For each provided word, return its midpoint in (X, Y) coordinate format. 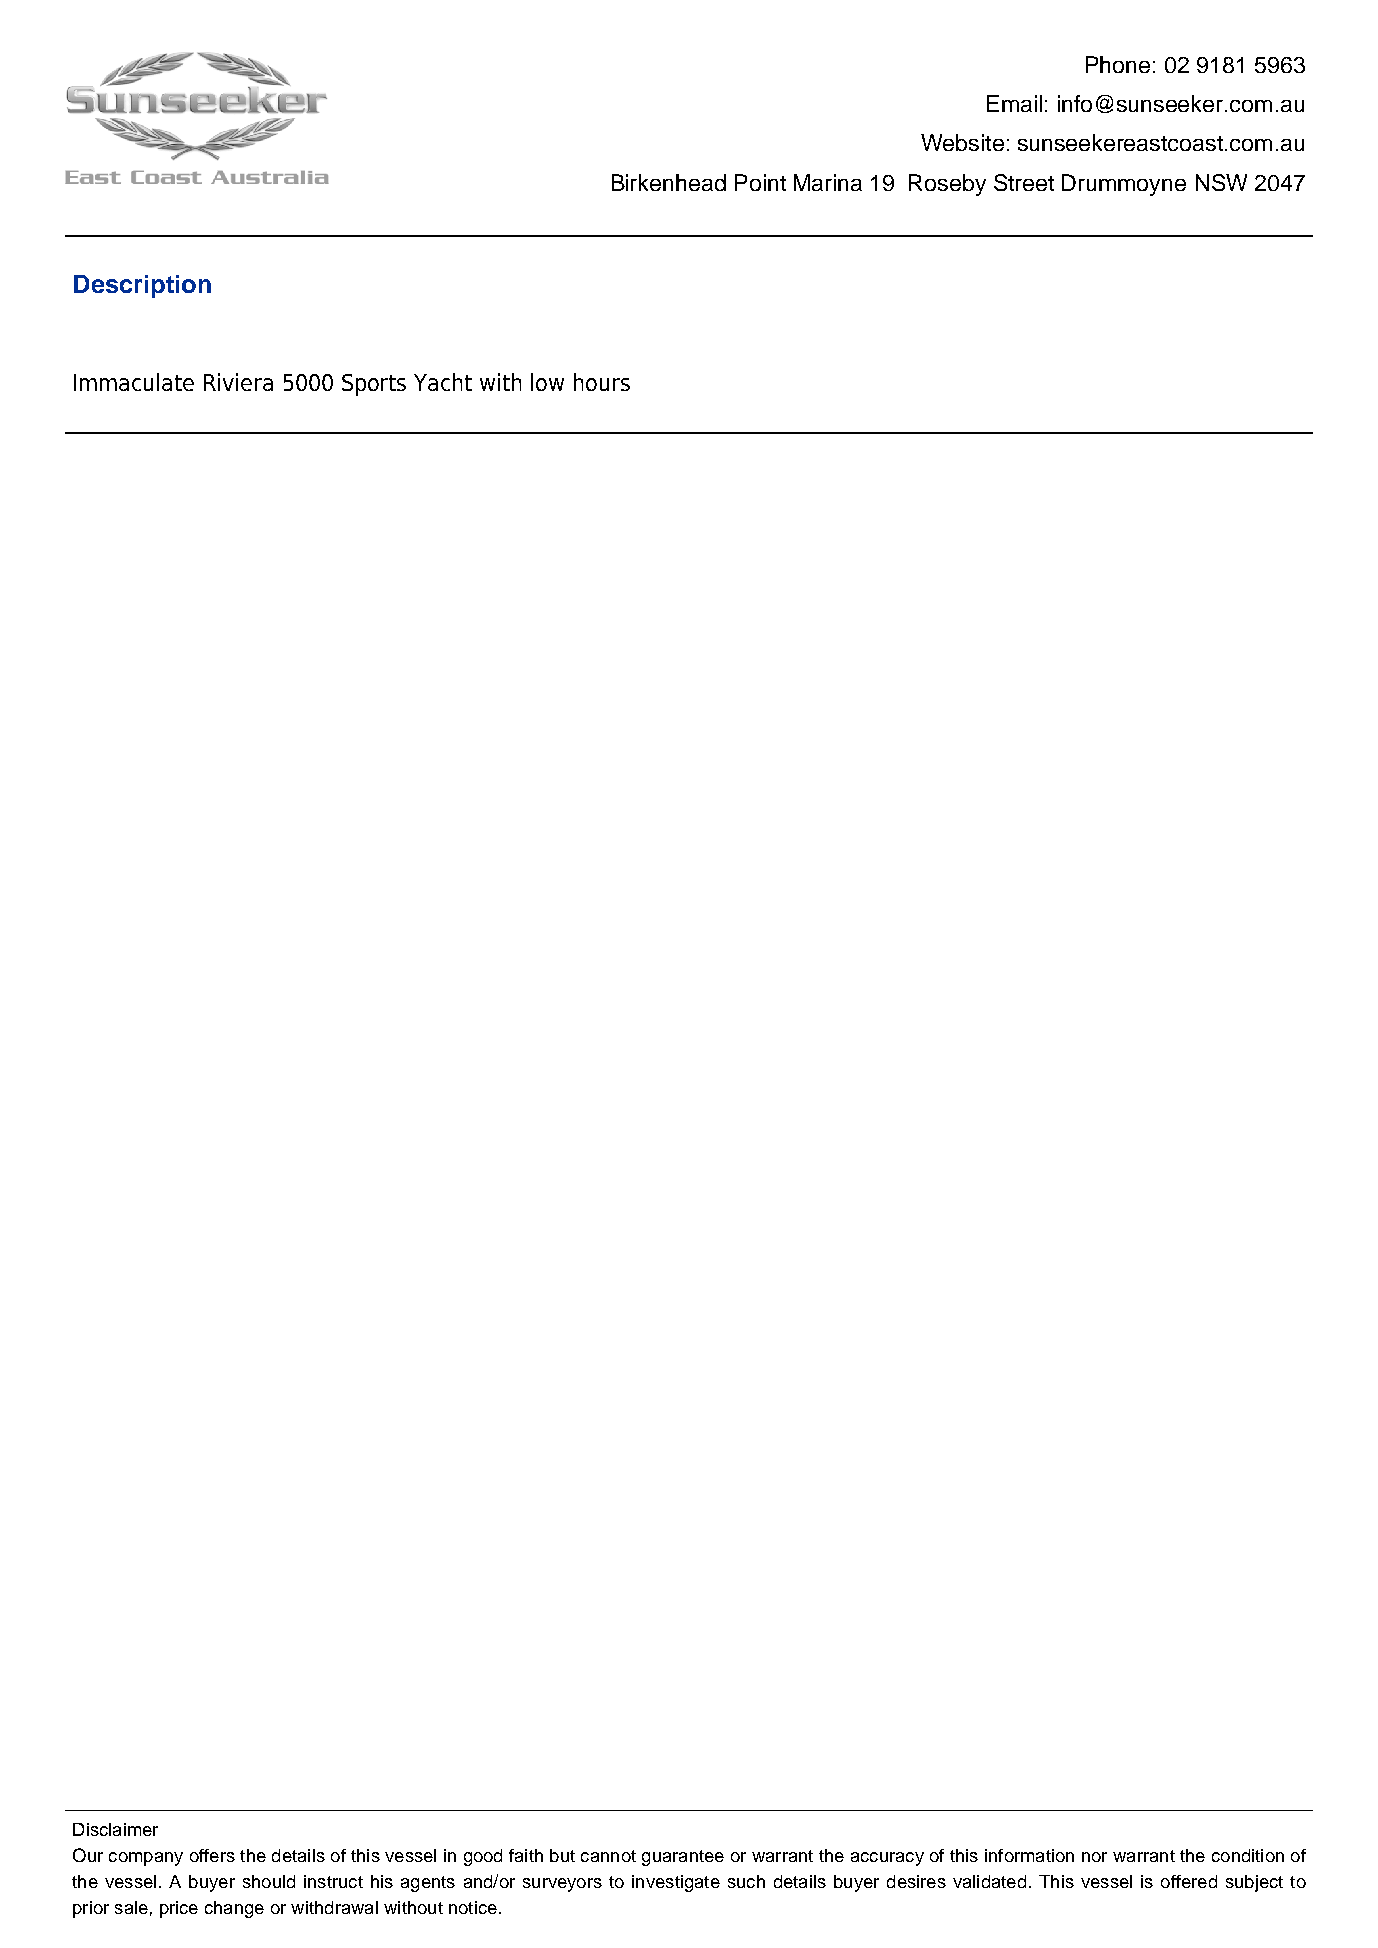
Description (142, 286)
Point (760, 182)
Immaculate (134, 382)
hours (602, 382)
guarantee (683, 1858)
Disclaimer (115, 1829)
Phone (1118, 64)
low (547, 382)
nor (1094, 1857)
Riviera (238, 382)
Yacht (443, 382)
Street (1024, 182)
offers (212, 1855)
